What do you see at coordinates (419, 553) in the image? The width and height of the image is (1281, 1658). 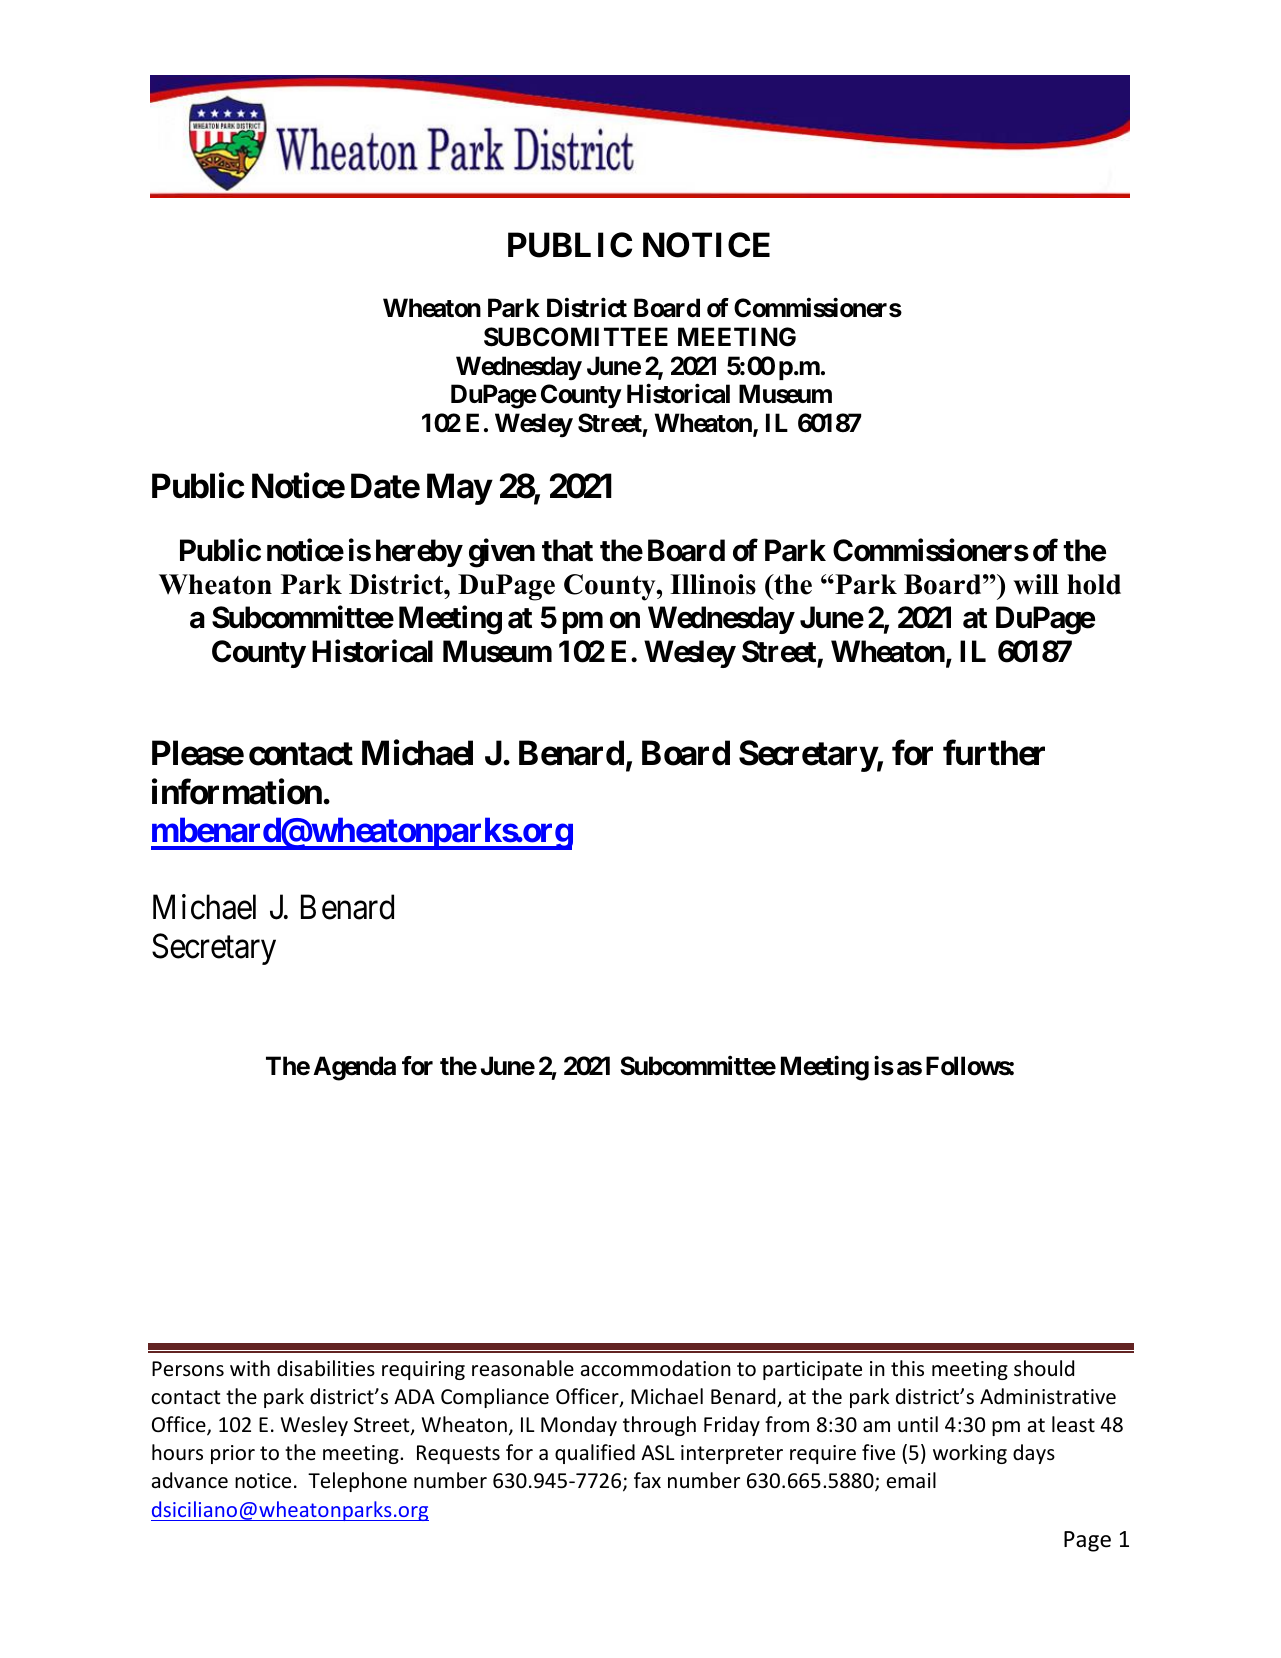 I see `hereby` at bounding box center [419, 553].
